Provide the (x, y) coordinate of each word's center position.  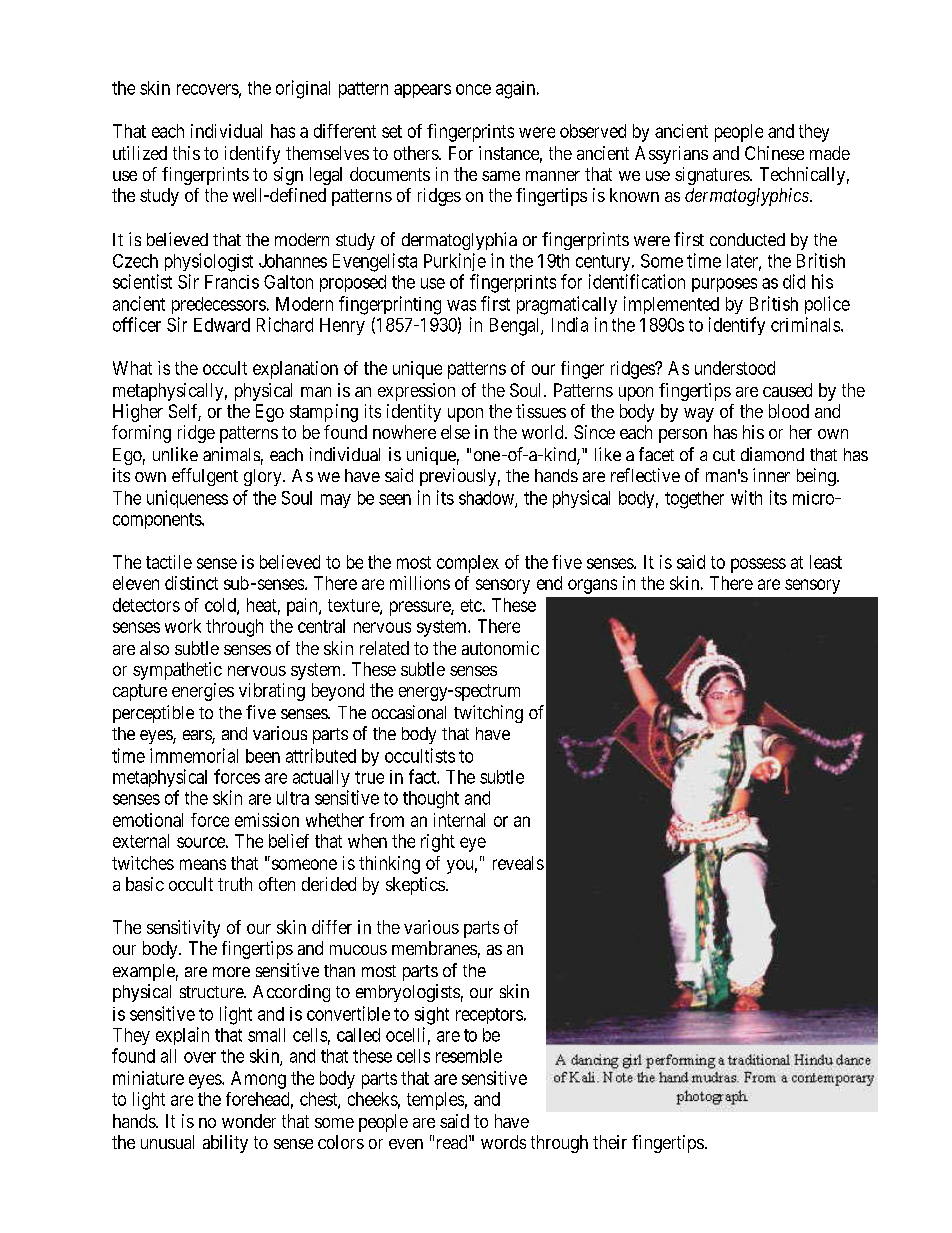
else (455, 432)
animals (231, 454)
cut (724, 455)
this (186, 153)
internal (459, 820)
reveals (518, 863)
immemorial (194, 755)
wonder (249, 1121)
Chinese (774, 153)
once (473, 89)
